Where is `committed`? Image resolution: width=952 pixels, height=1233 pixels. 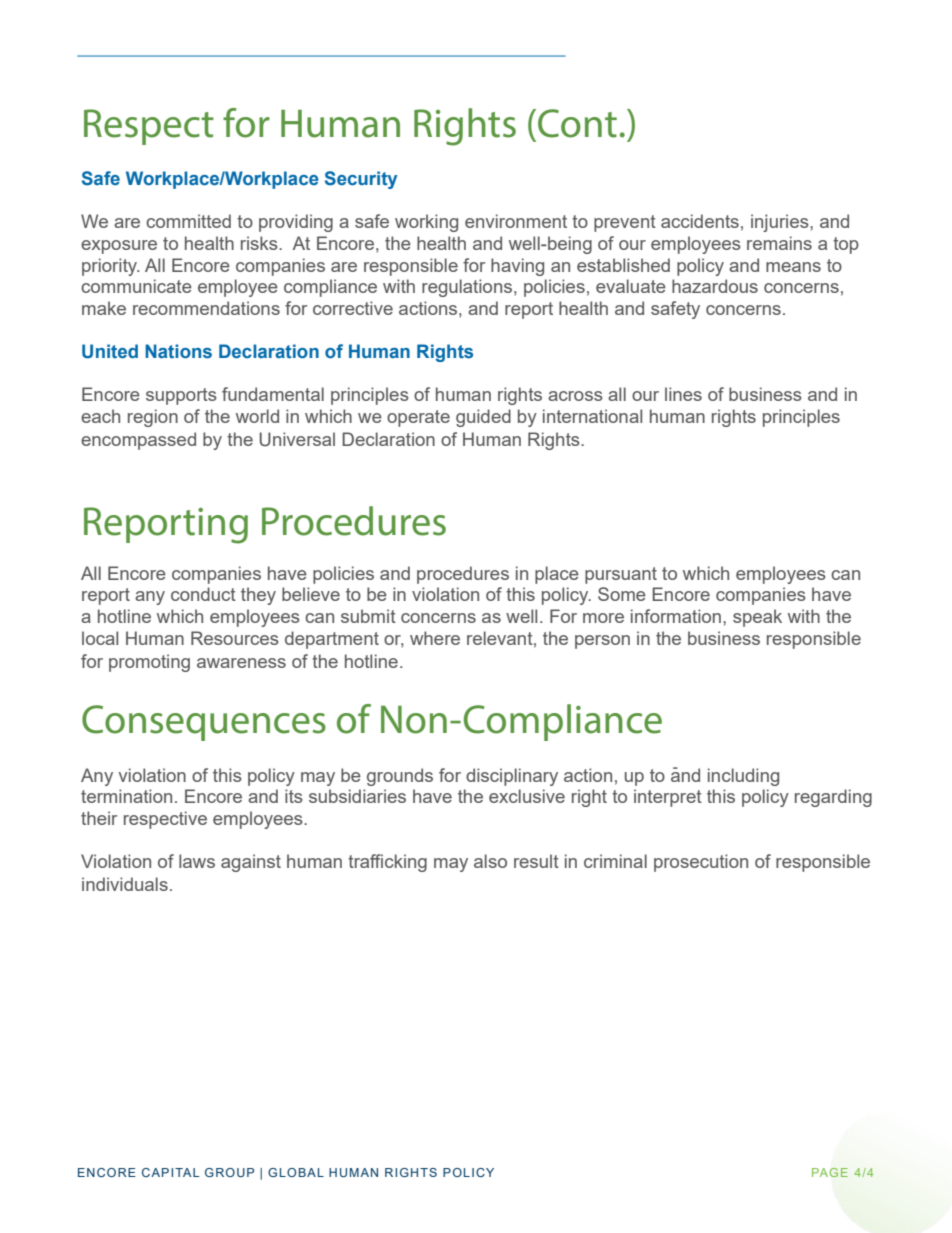
committed is located at coordinates (188, 221).
